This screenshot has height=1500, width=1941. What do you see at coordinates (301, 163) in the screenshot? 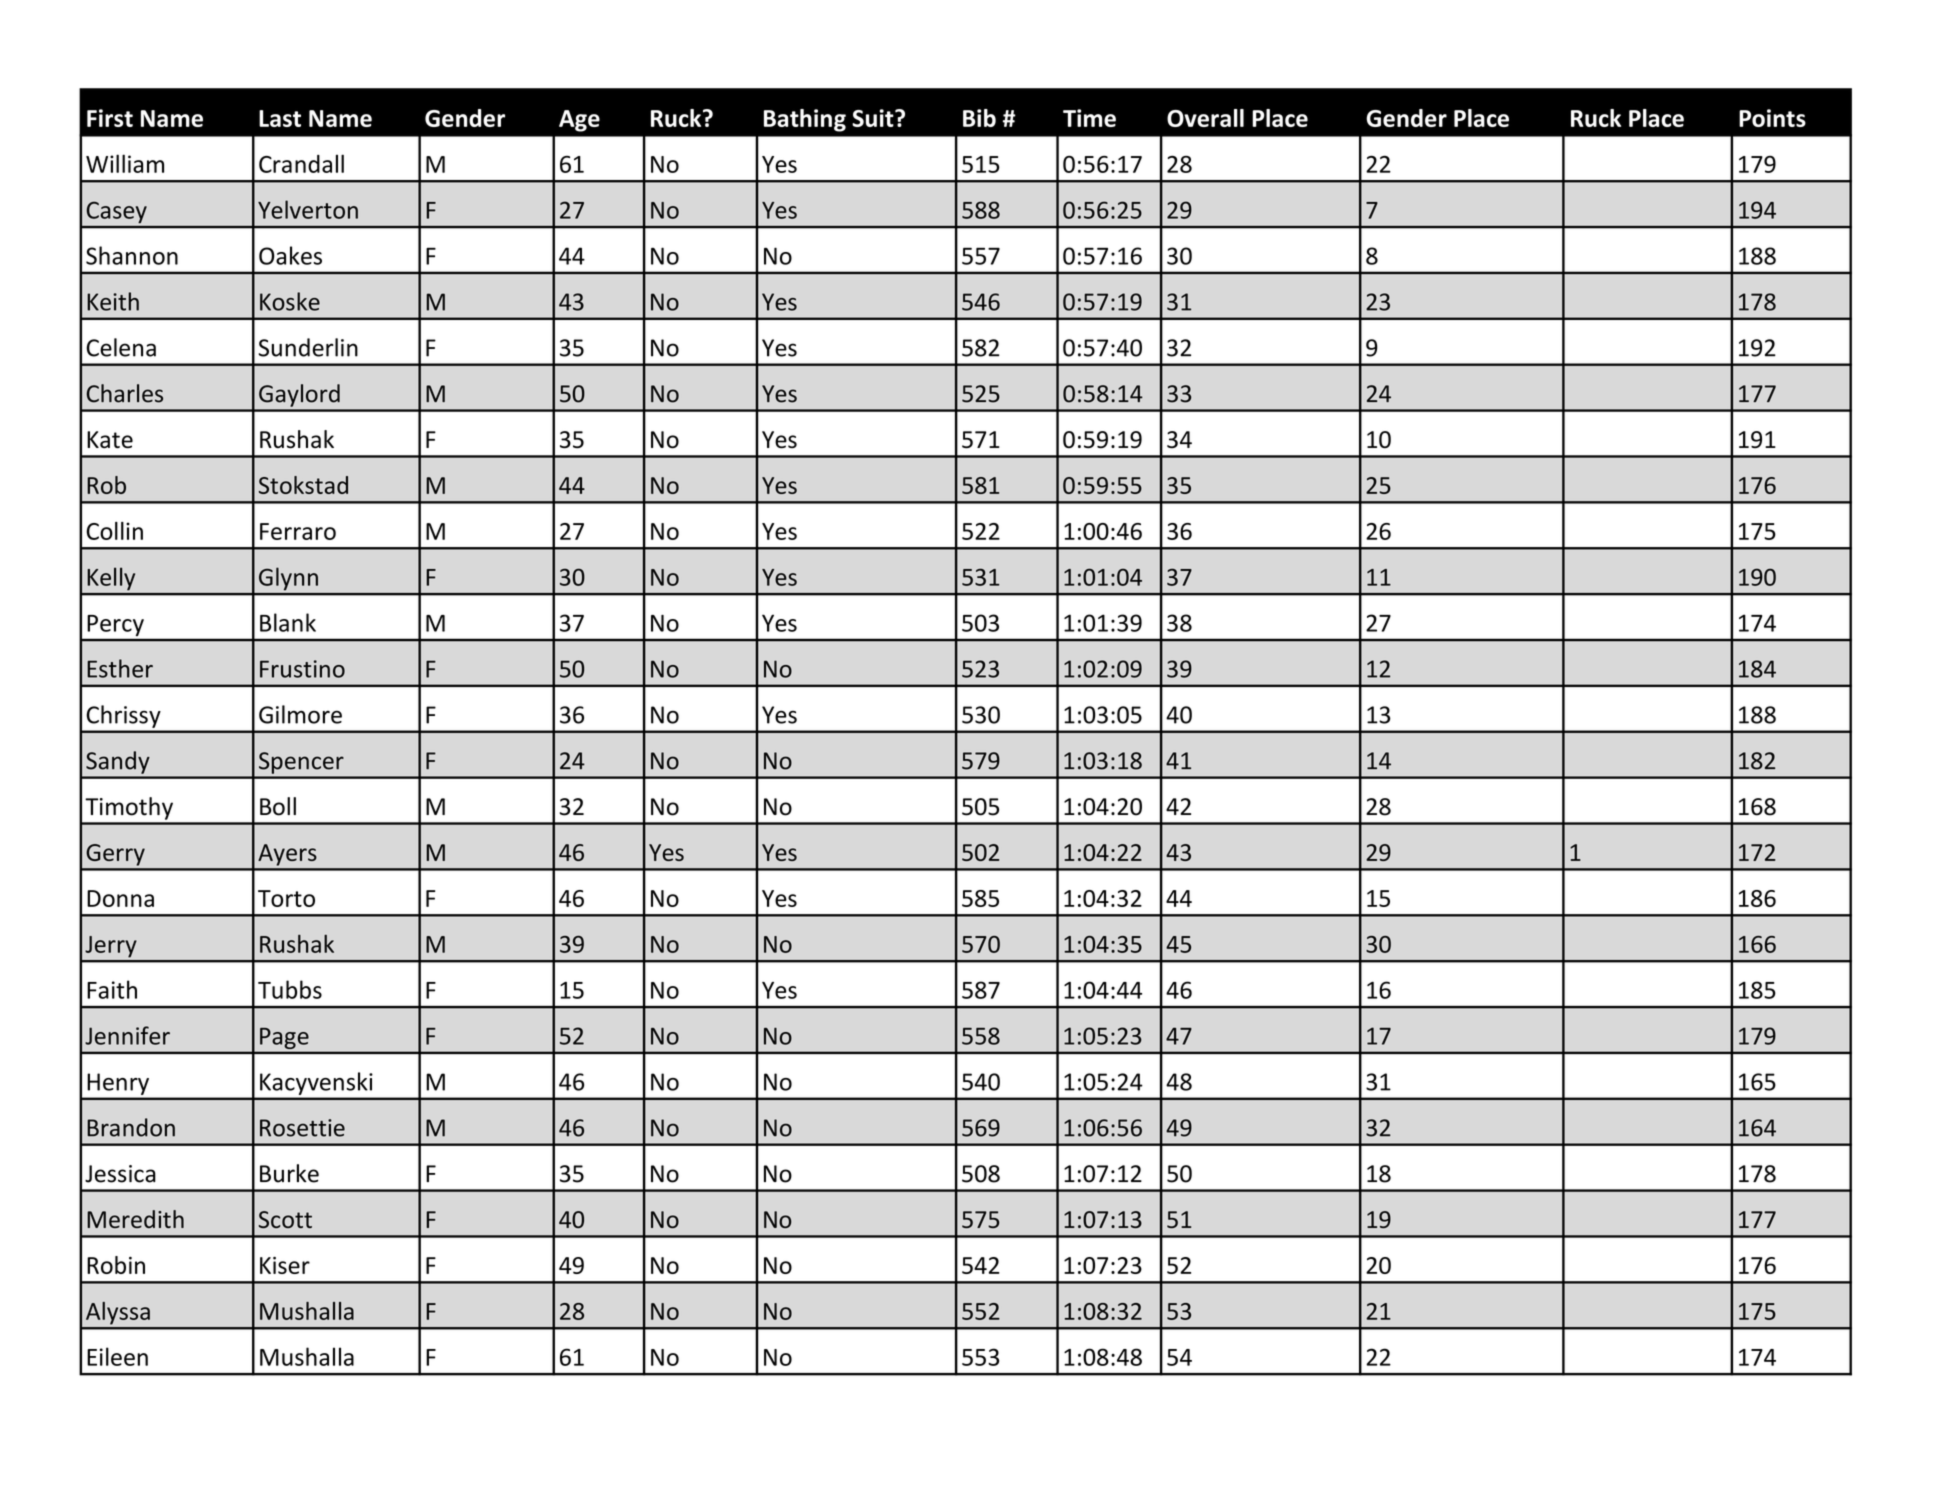
I see `Crandall` at bounding box center [301, 163].
